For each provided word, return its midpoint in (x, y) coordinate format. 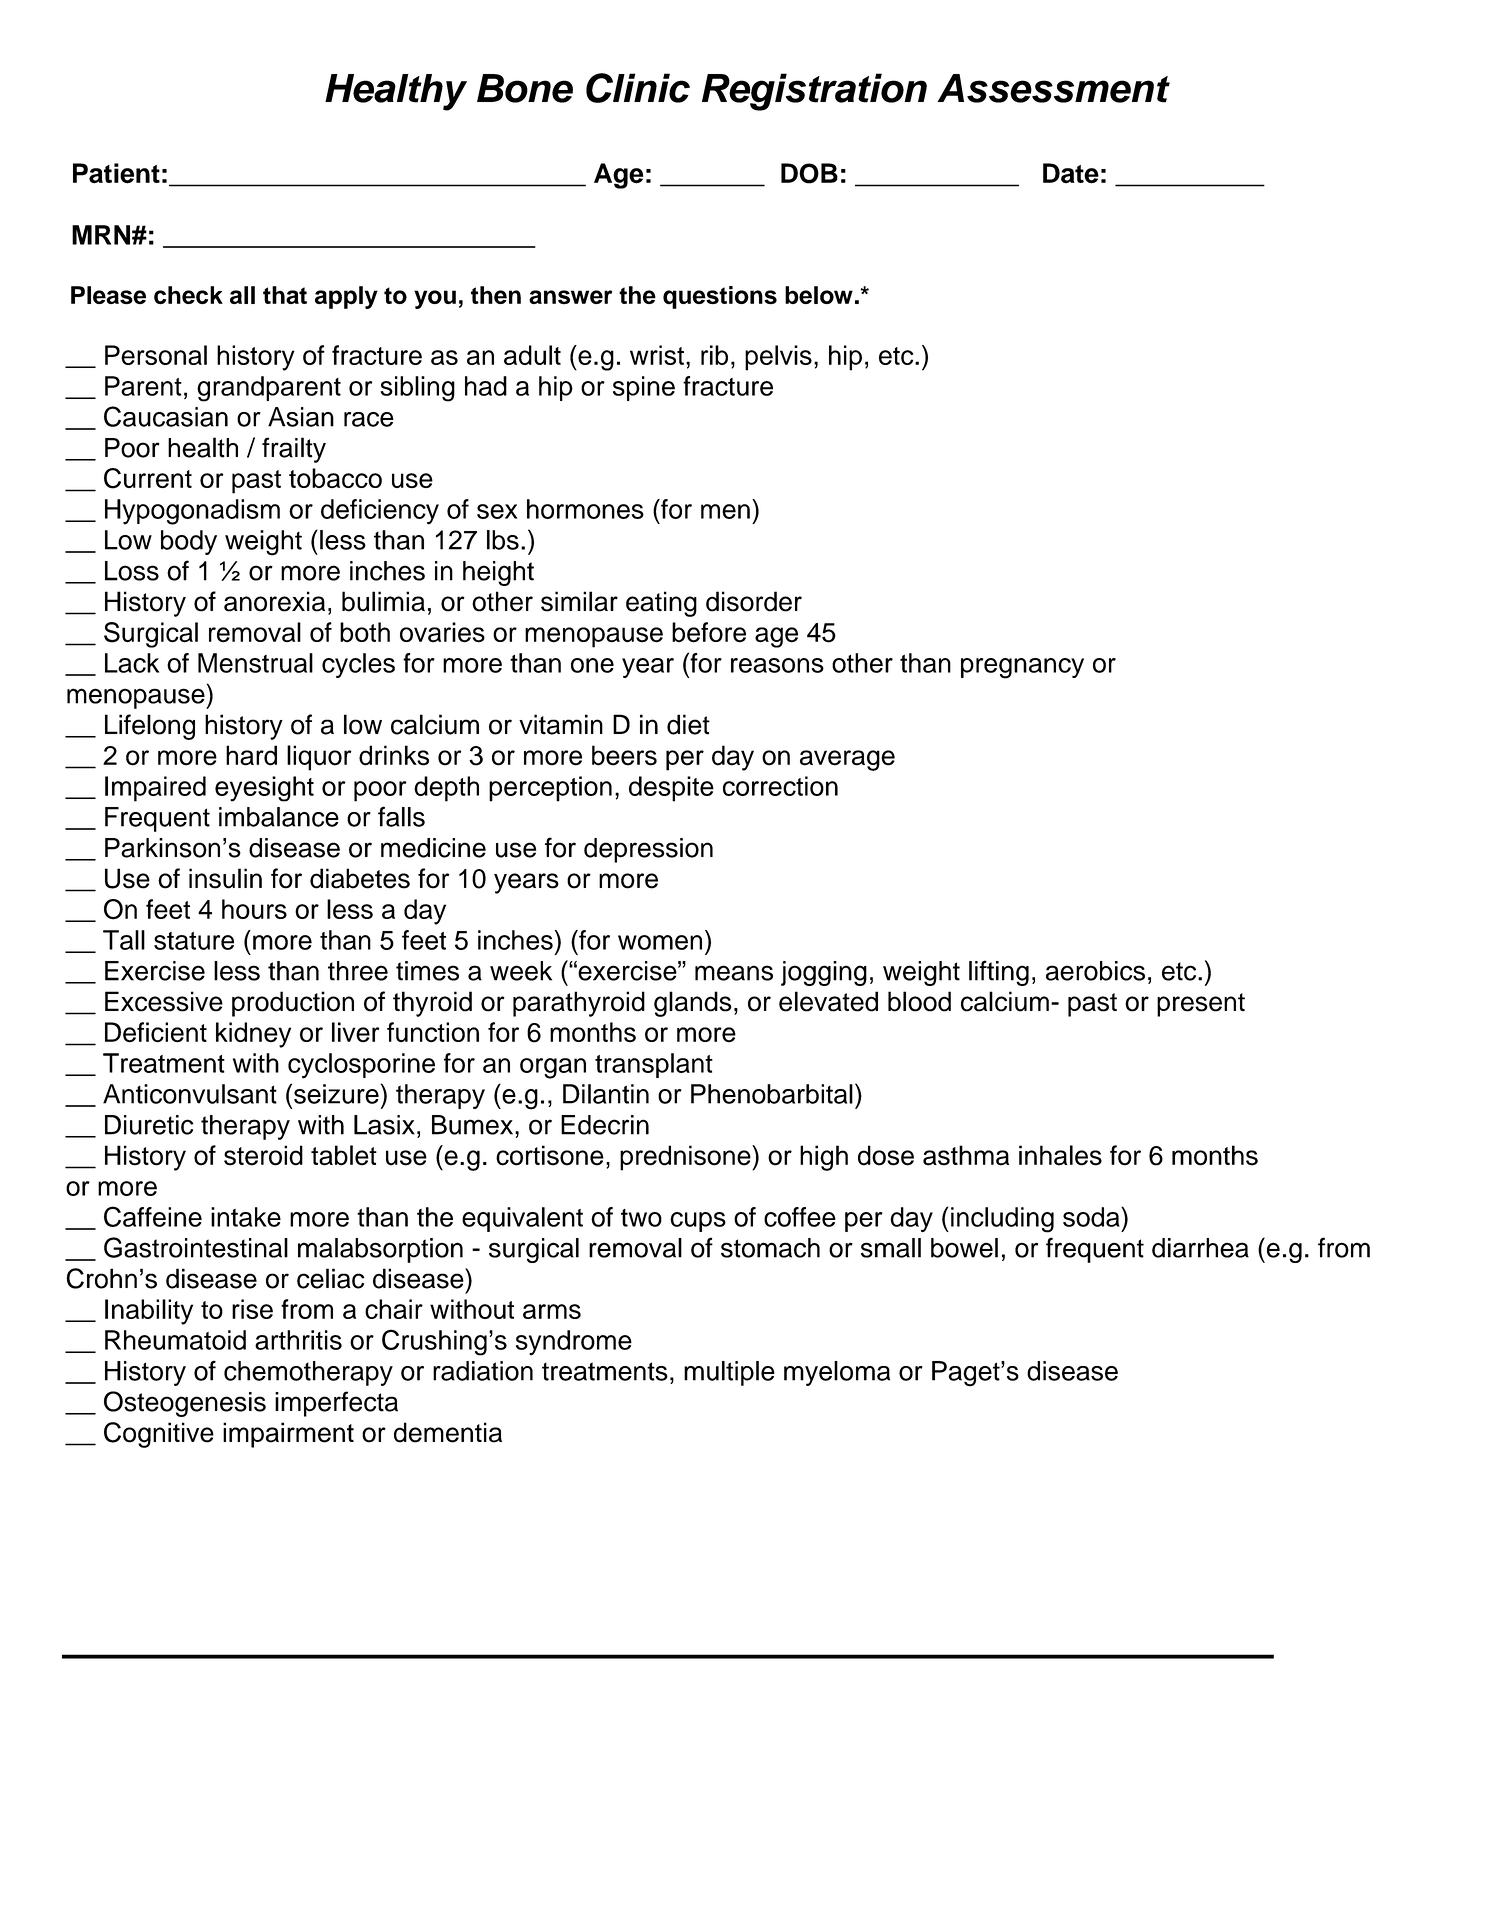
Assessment (1054, 88)
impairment (288, 1435)
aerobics (1095, 971)
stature (194, 941)
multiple (729, 1373)
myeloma (837, 1373)
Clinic (638, 88)
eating (661, 604)
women (660, 942)
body (189, 542)
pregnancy (1022, 668)
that (285, 295)
